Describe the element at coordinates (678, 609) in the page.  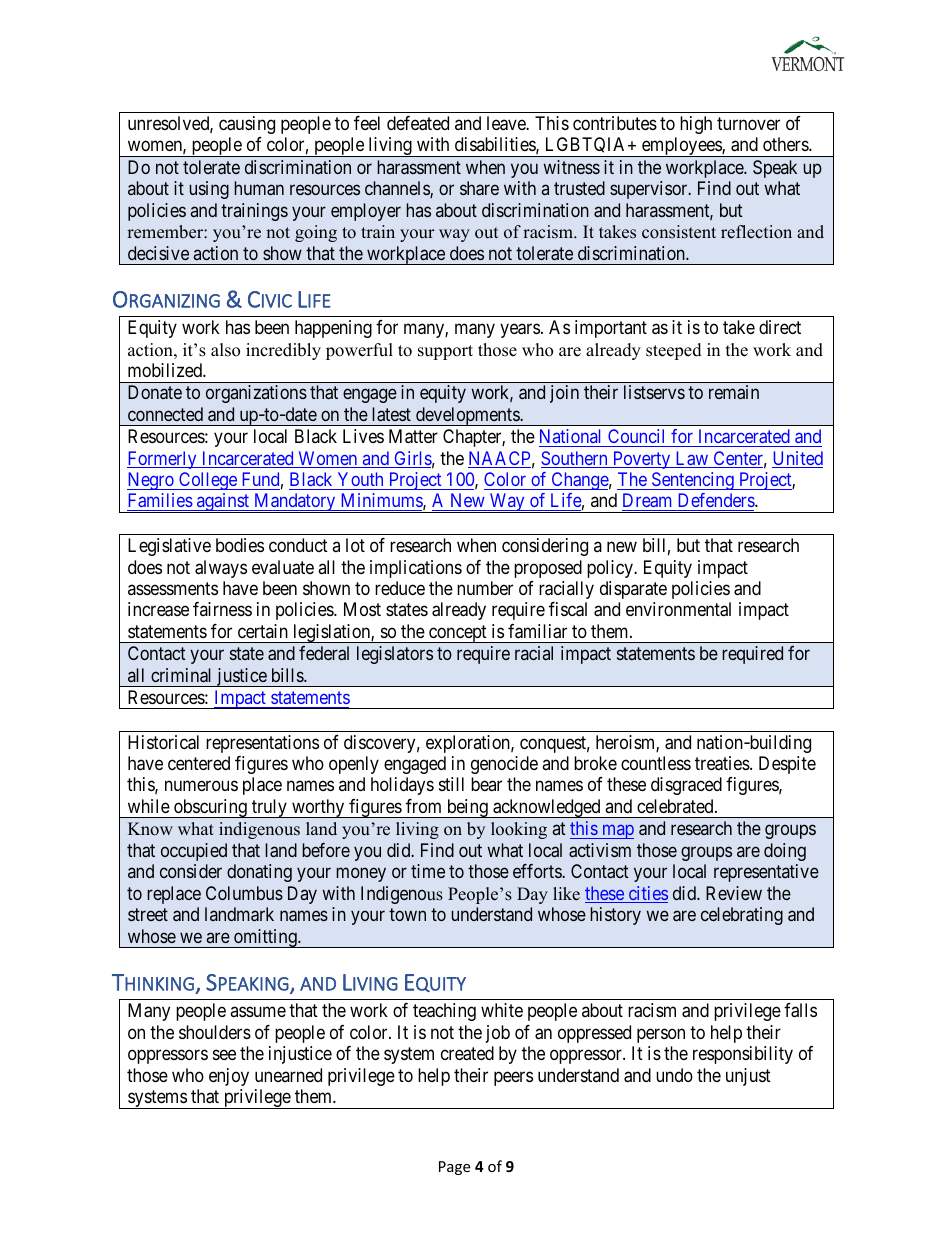
I see `environmental` at that location.
